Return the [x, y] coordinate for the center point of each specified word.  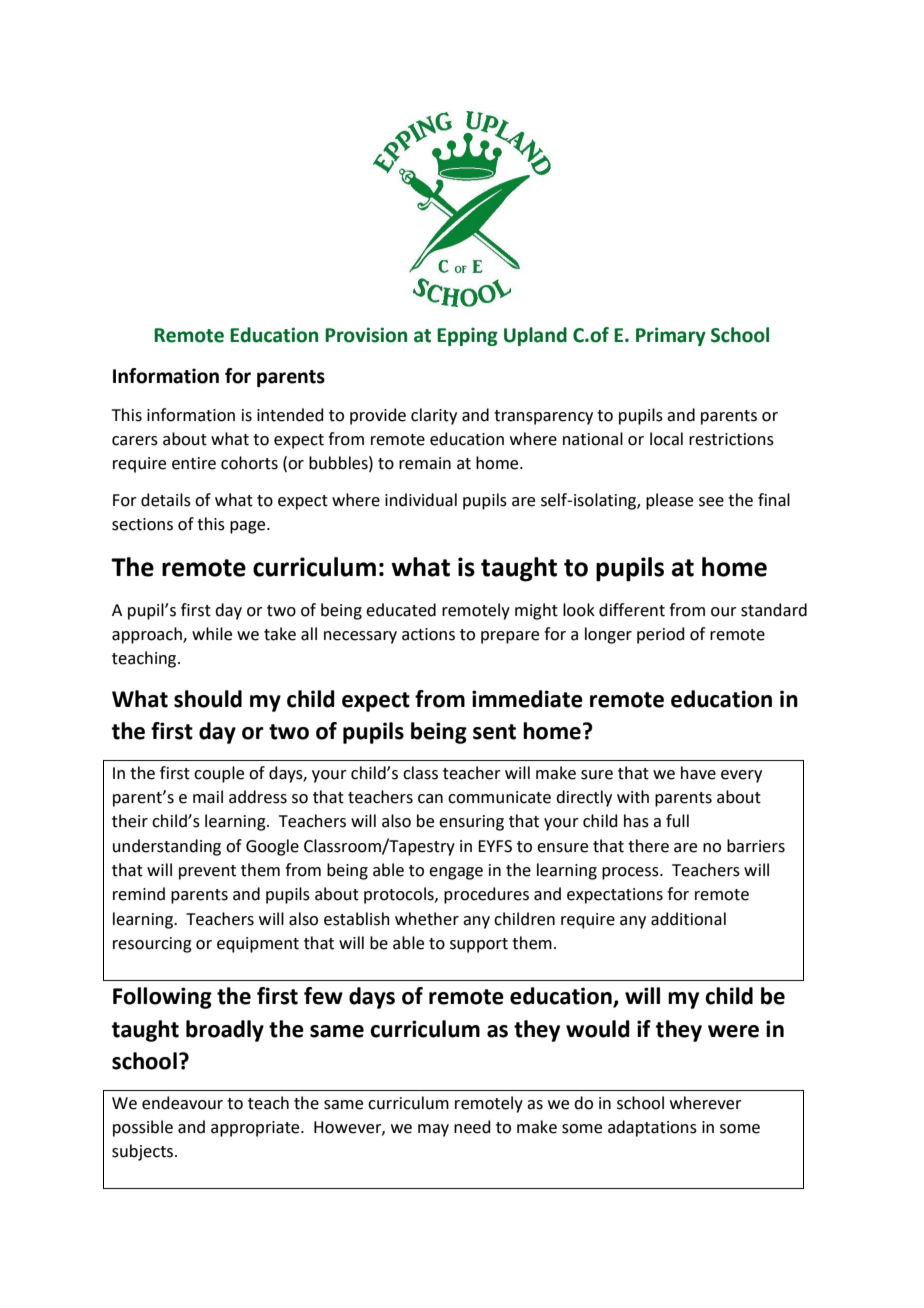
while [212, 634]
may [433, 1130]
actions [428, 634]
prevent [207, 872]
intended [290, 415]
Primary [671, 336]
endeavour [182, 1103]
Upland [535, 336]
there [648, 846]
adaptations [652, 1128]
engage [456, 873]
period [661, 635]
